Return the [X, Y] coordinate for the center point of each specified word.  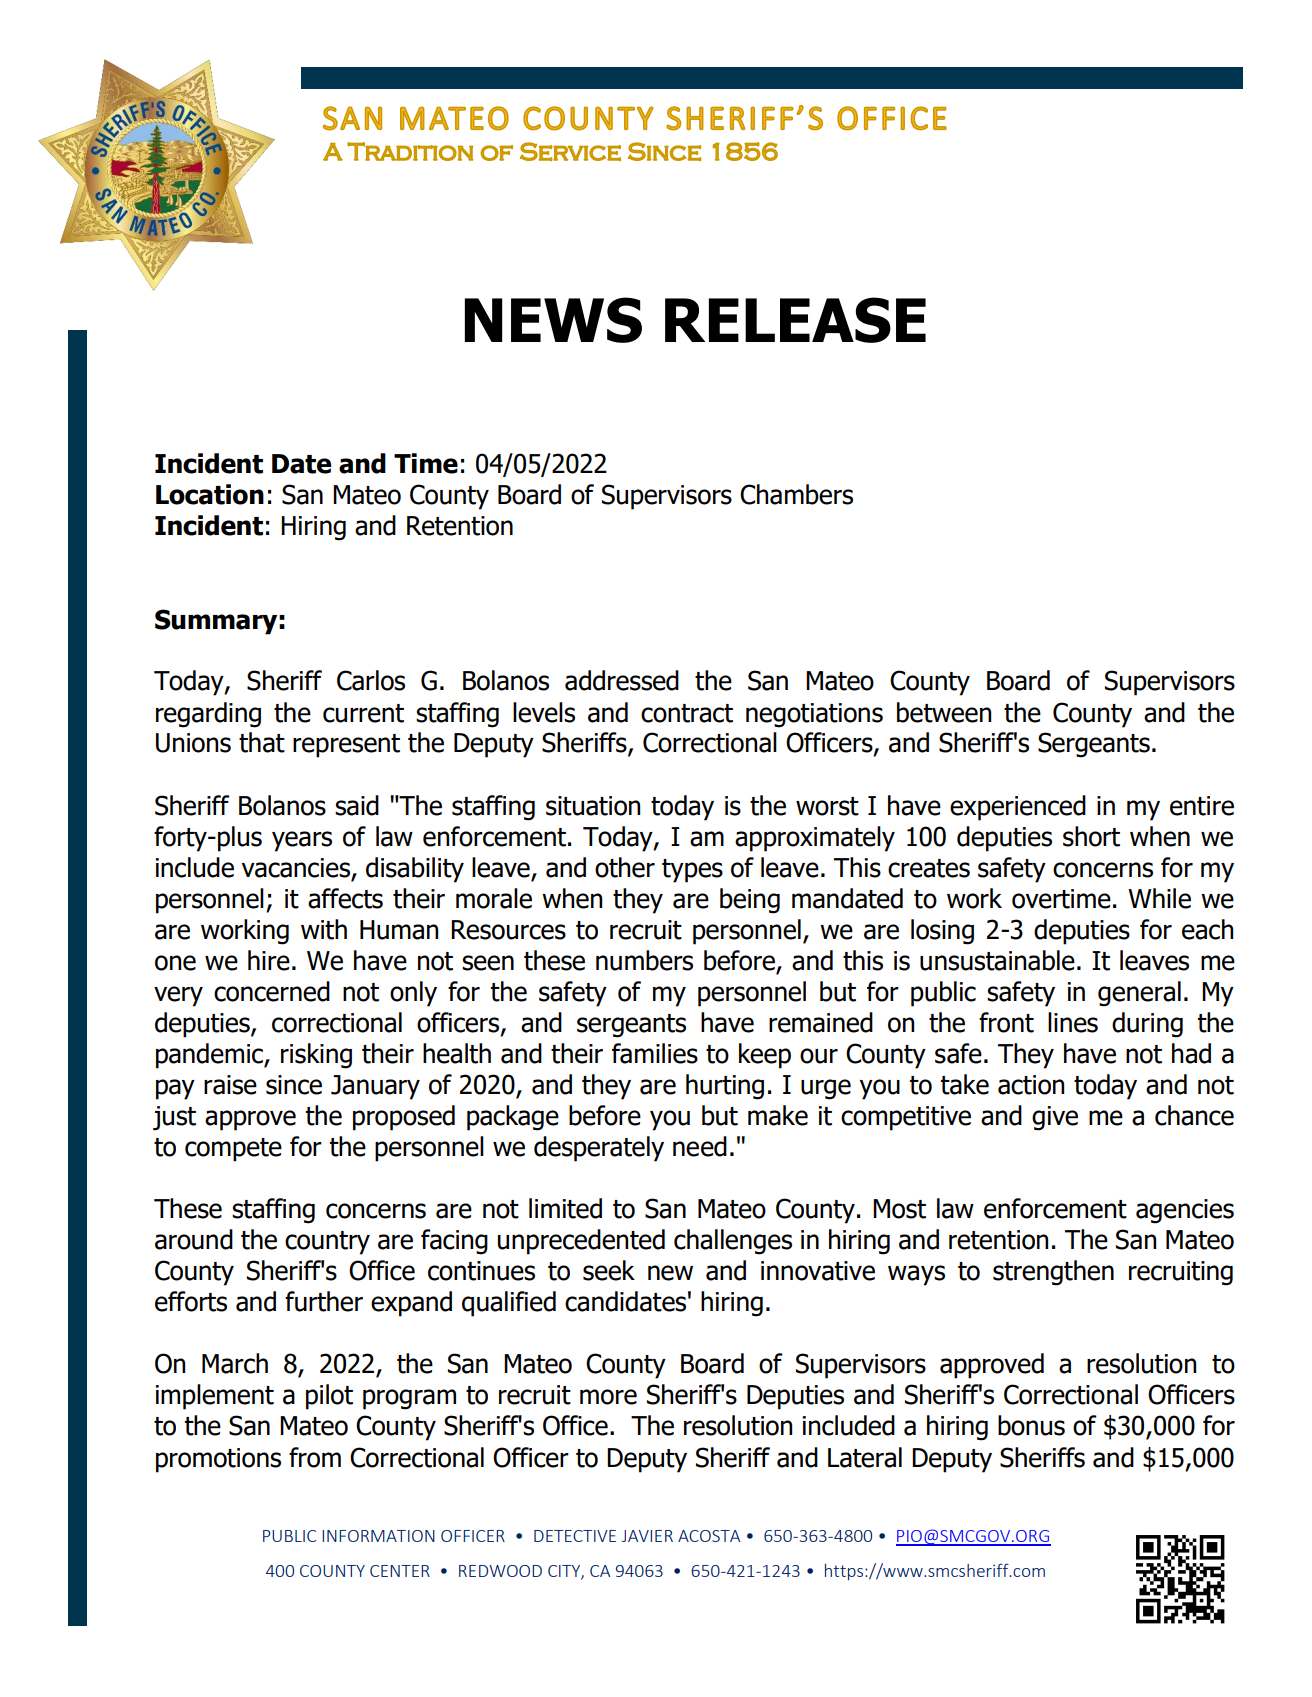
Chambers [796, 494]
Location [210, 494]
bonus [1031, 1425]
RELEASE [795, 320]
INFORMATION [378, 1536]
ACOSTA [709, 1536]
